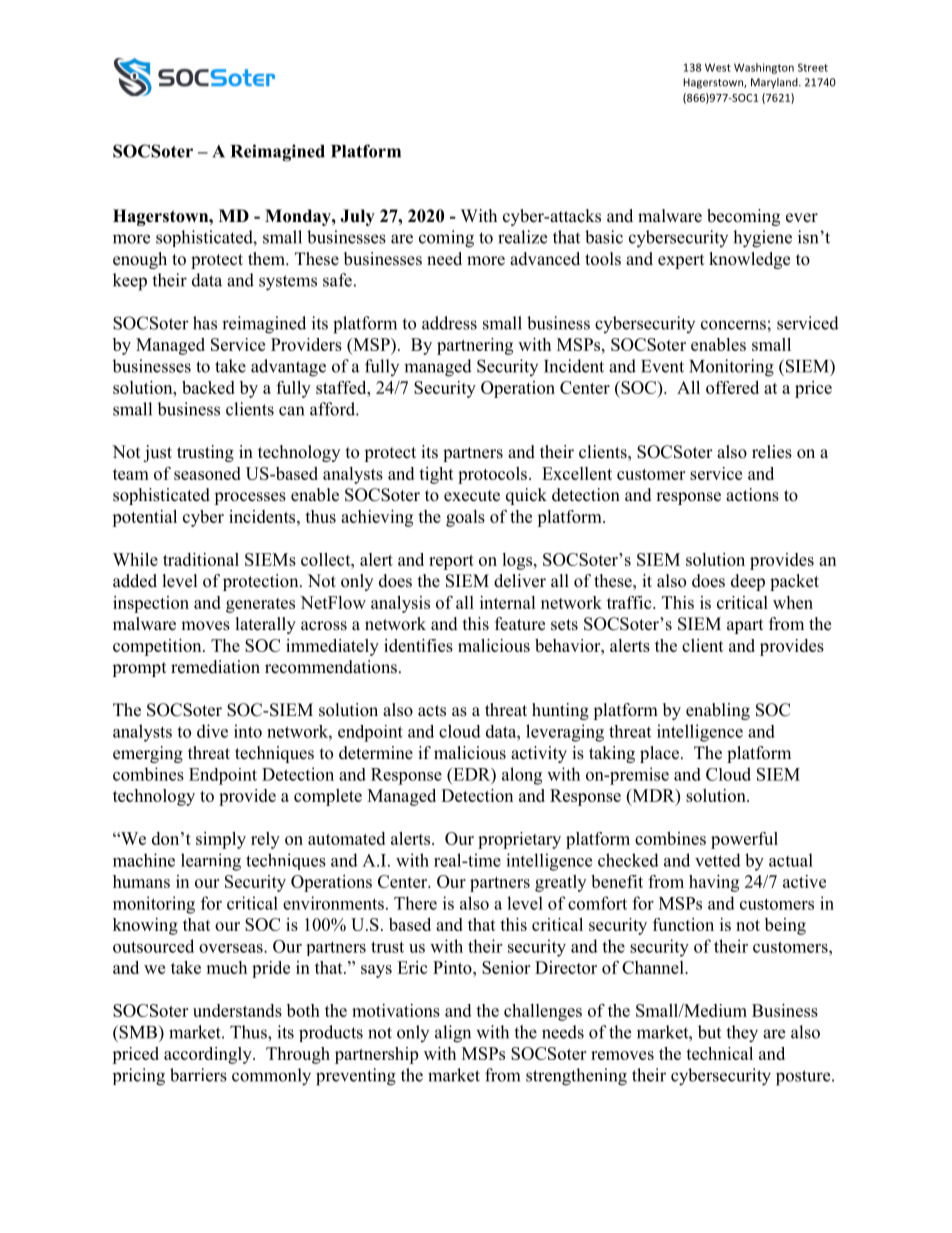 The width and height of the page is (952, 1233). What do you see at coordinates (201, 559) in the page?
I see `traditional` at bounding box center [201, 559].
